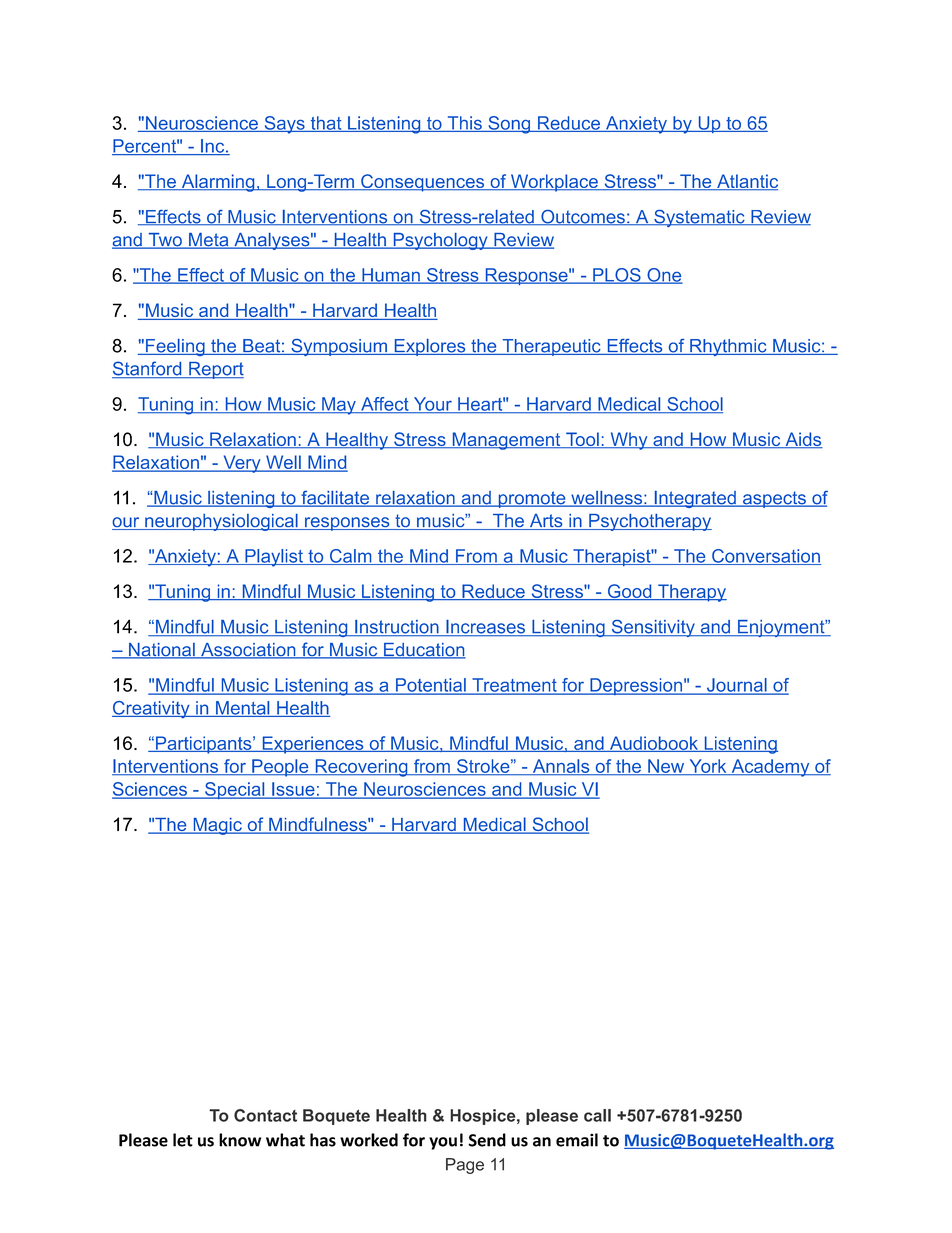  What do you see at coordinates (561, 767) in the screenshot?
I see `Annals` at bounding box center [561, 767].
